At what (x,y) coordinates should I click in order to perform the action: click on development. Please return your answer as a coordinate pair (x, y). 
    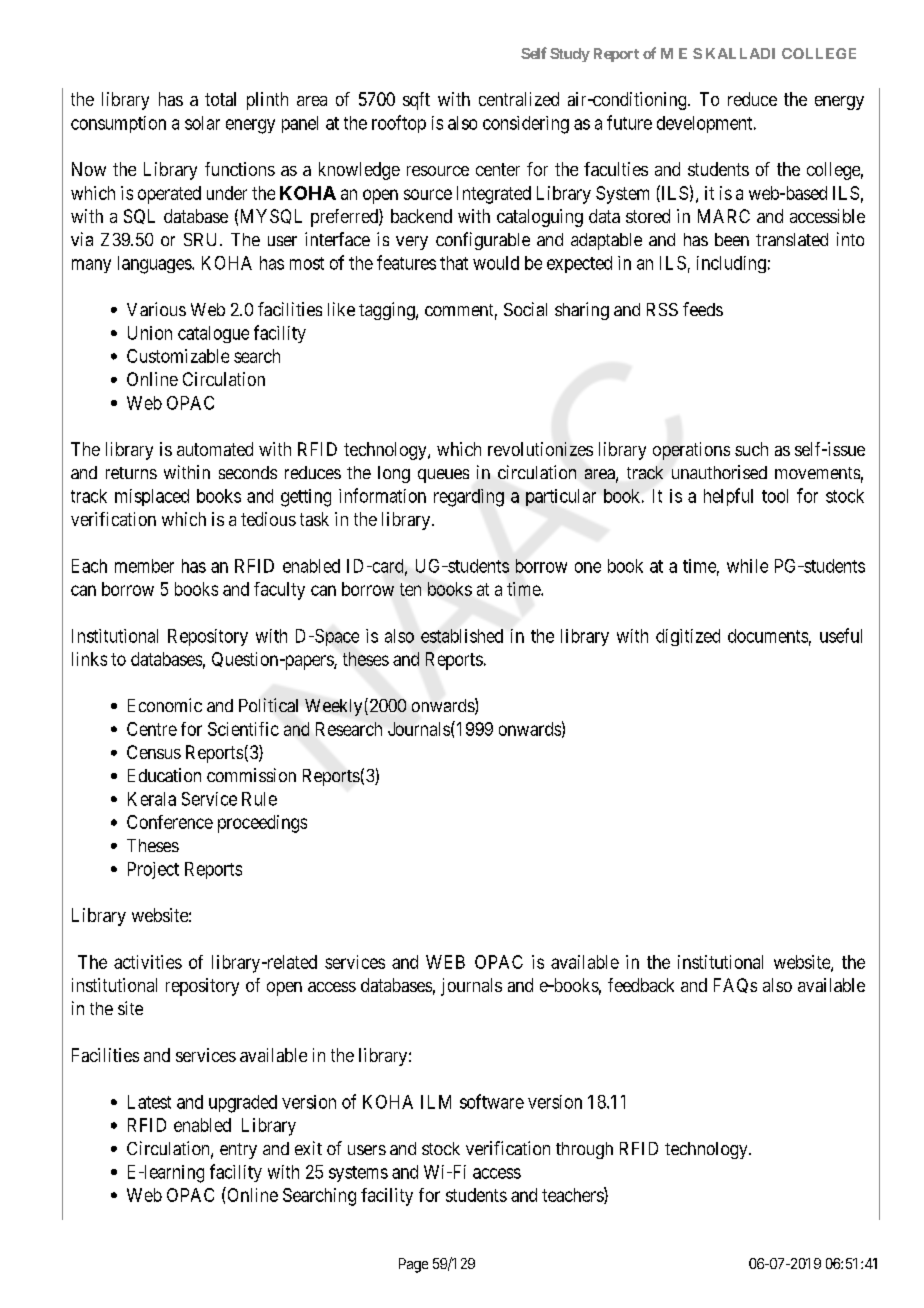
    Looking at the image, I should click on (706, 124).
